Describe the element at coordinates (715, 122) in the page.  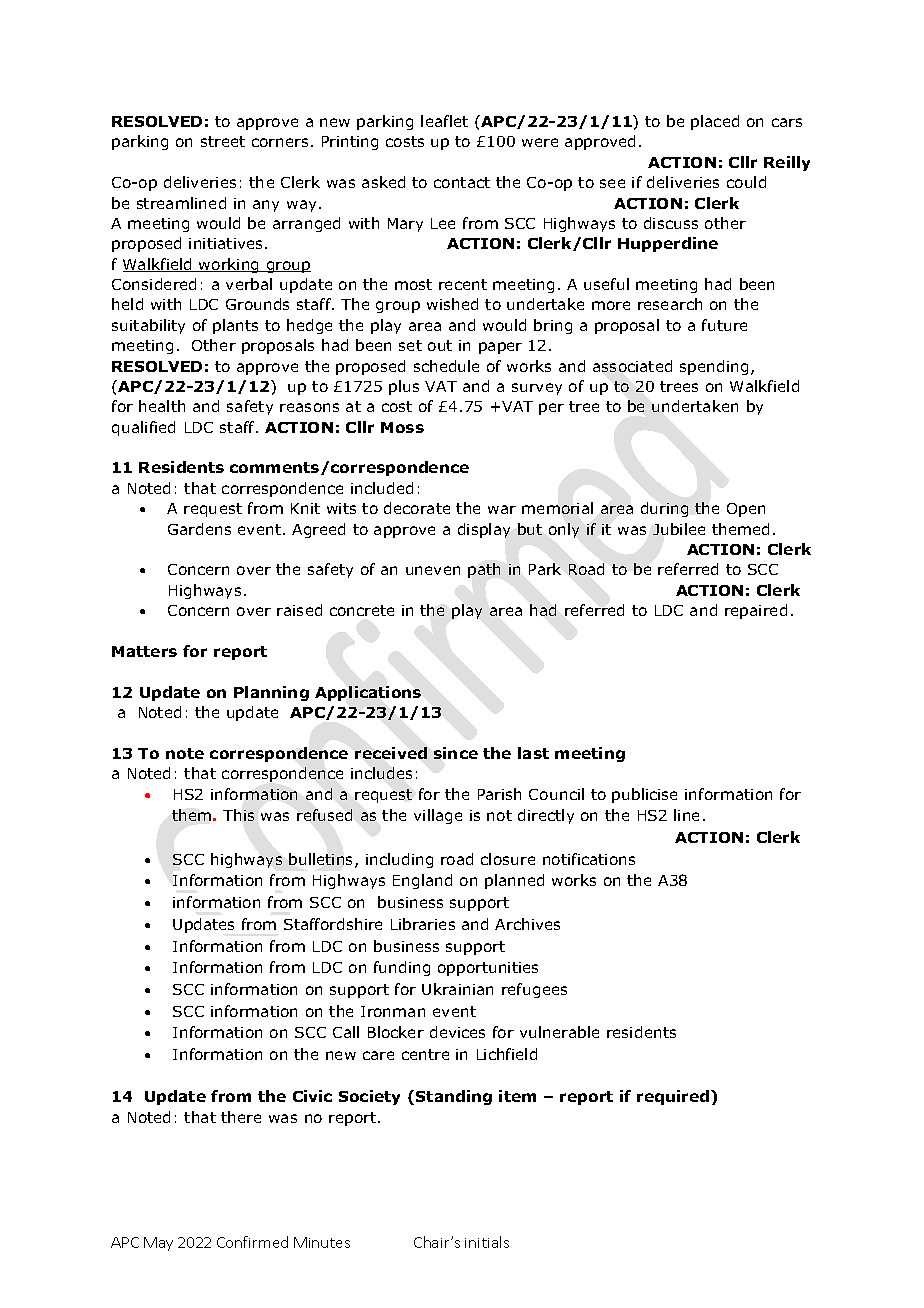
I see `placed` at that location.
